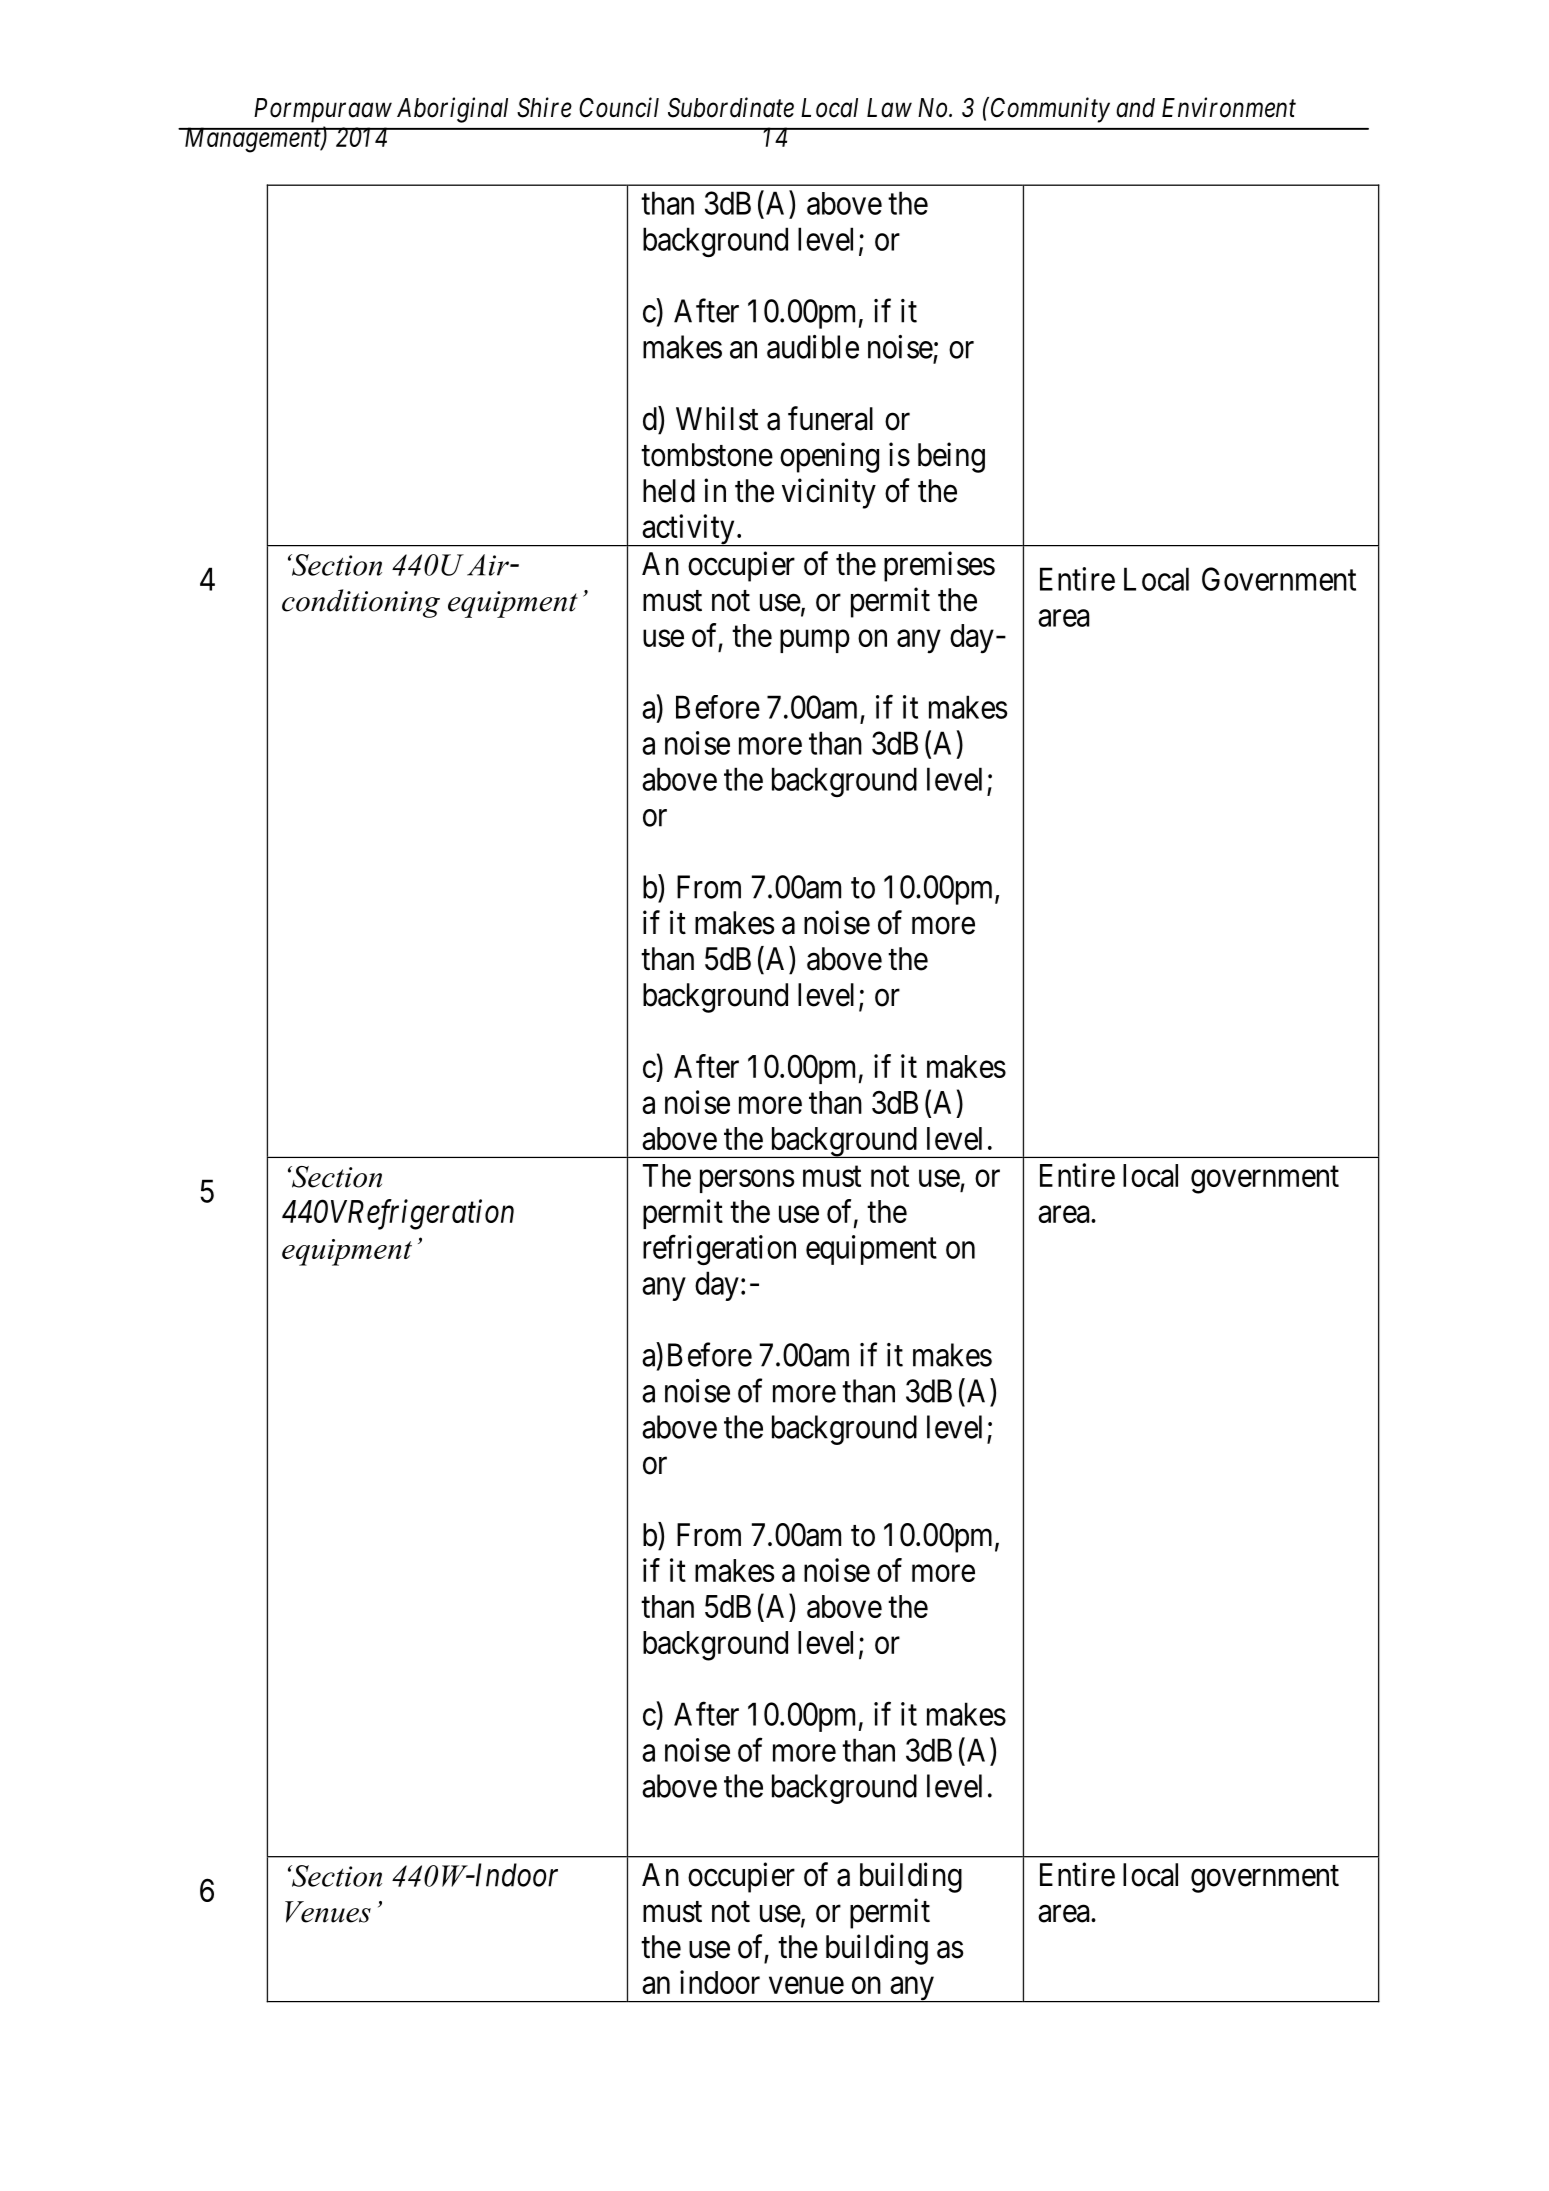 The height and width of the screenshot is (2191, 1549). I want to click on Community, so click(1050, 110).
